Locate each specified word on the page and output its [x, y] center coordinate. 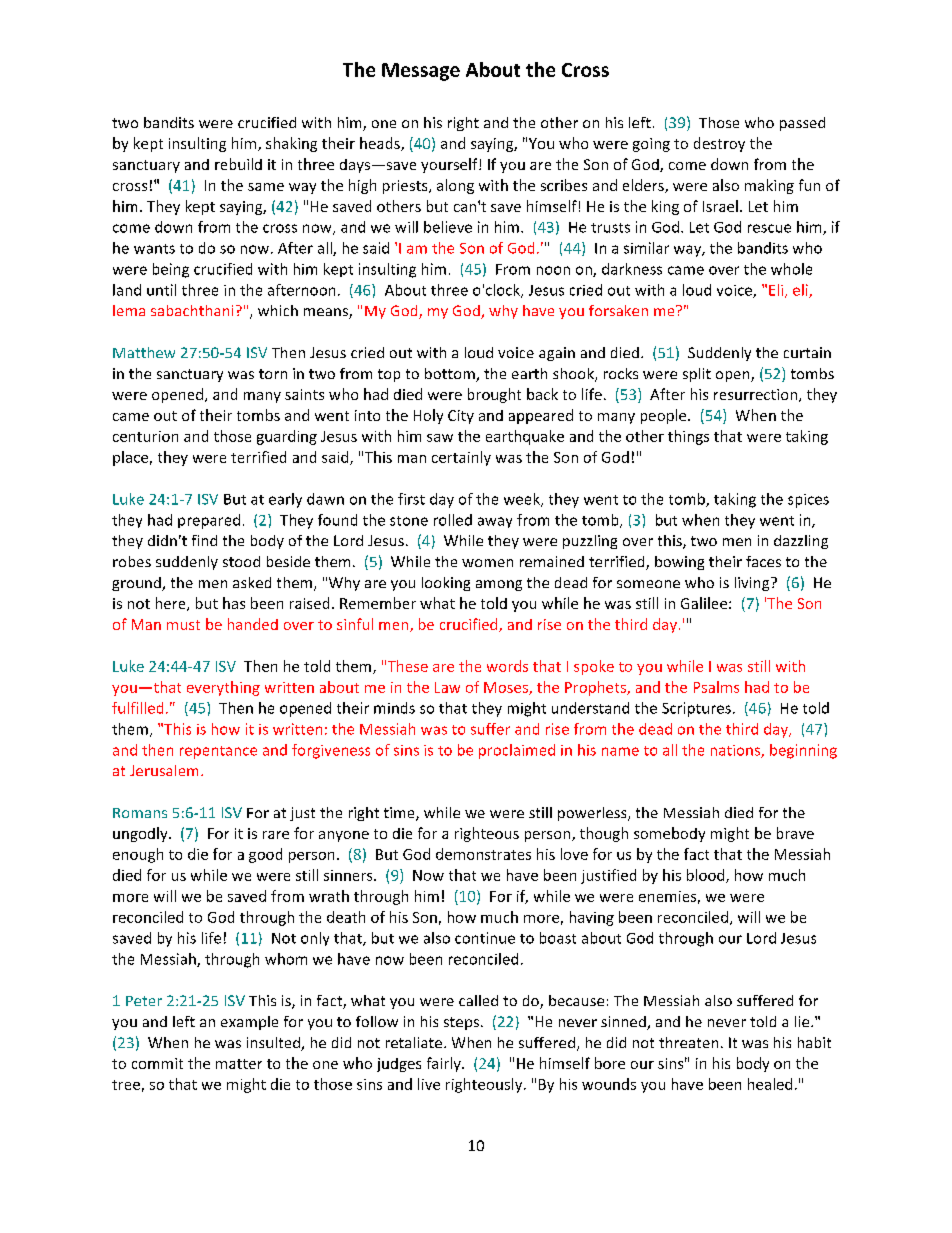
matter [239, 1064]
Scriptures [696, 709]
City [461, 417]
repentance [218, 752]
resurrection [757, 395]
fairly [445, 1064]
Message [421, 72]
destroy [719, 144]
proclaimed [517, 751]
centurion [145, 436]
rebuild [238, 164]
